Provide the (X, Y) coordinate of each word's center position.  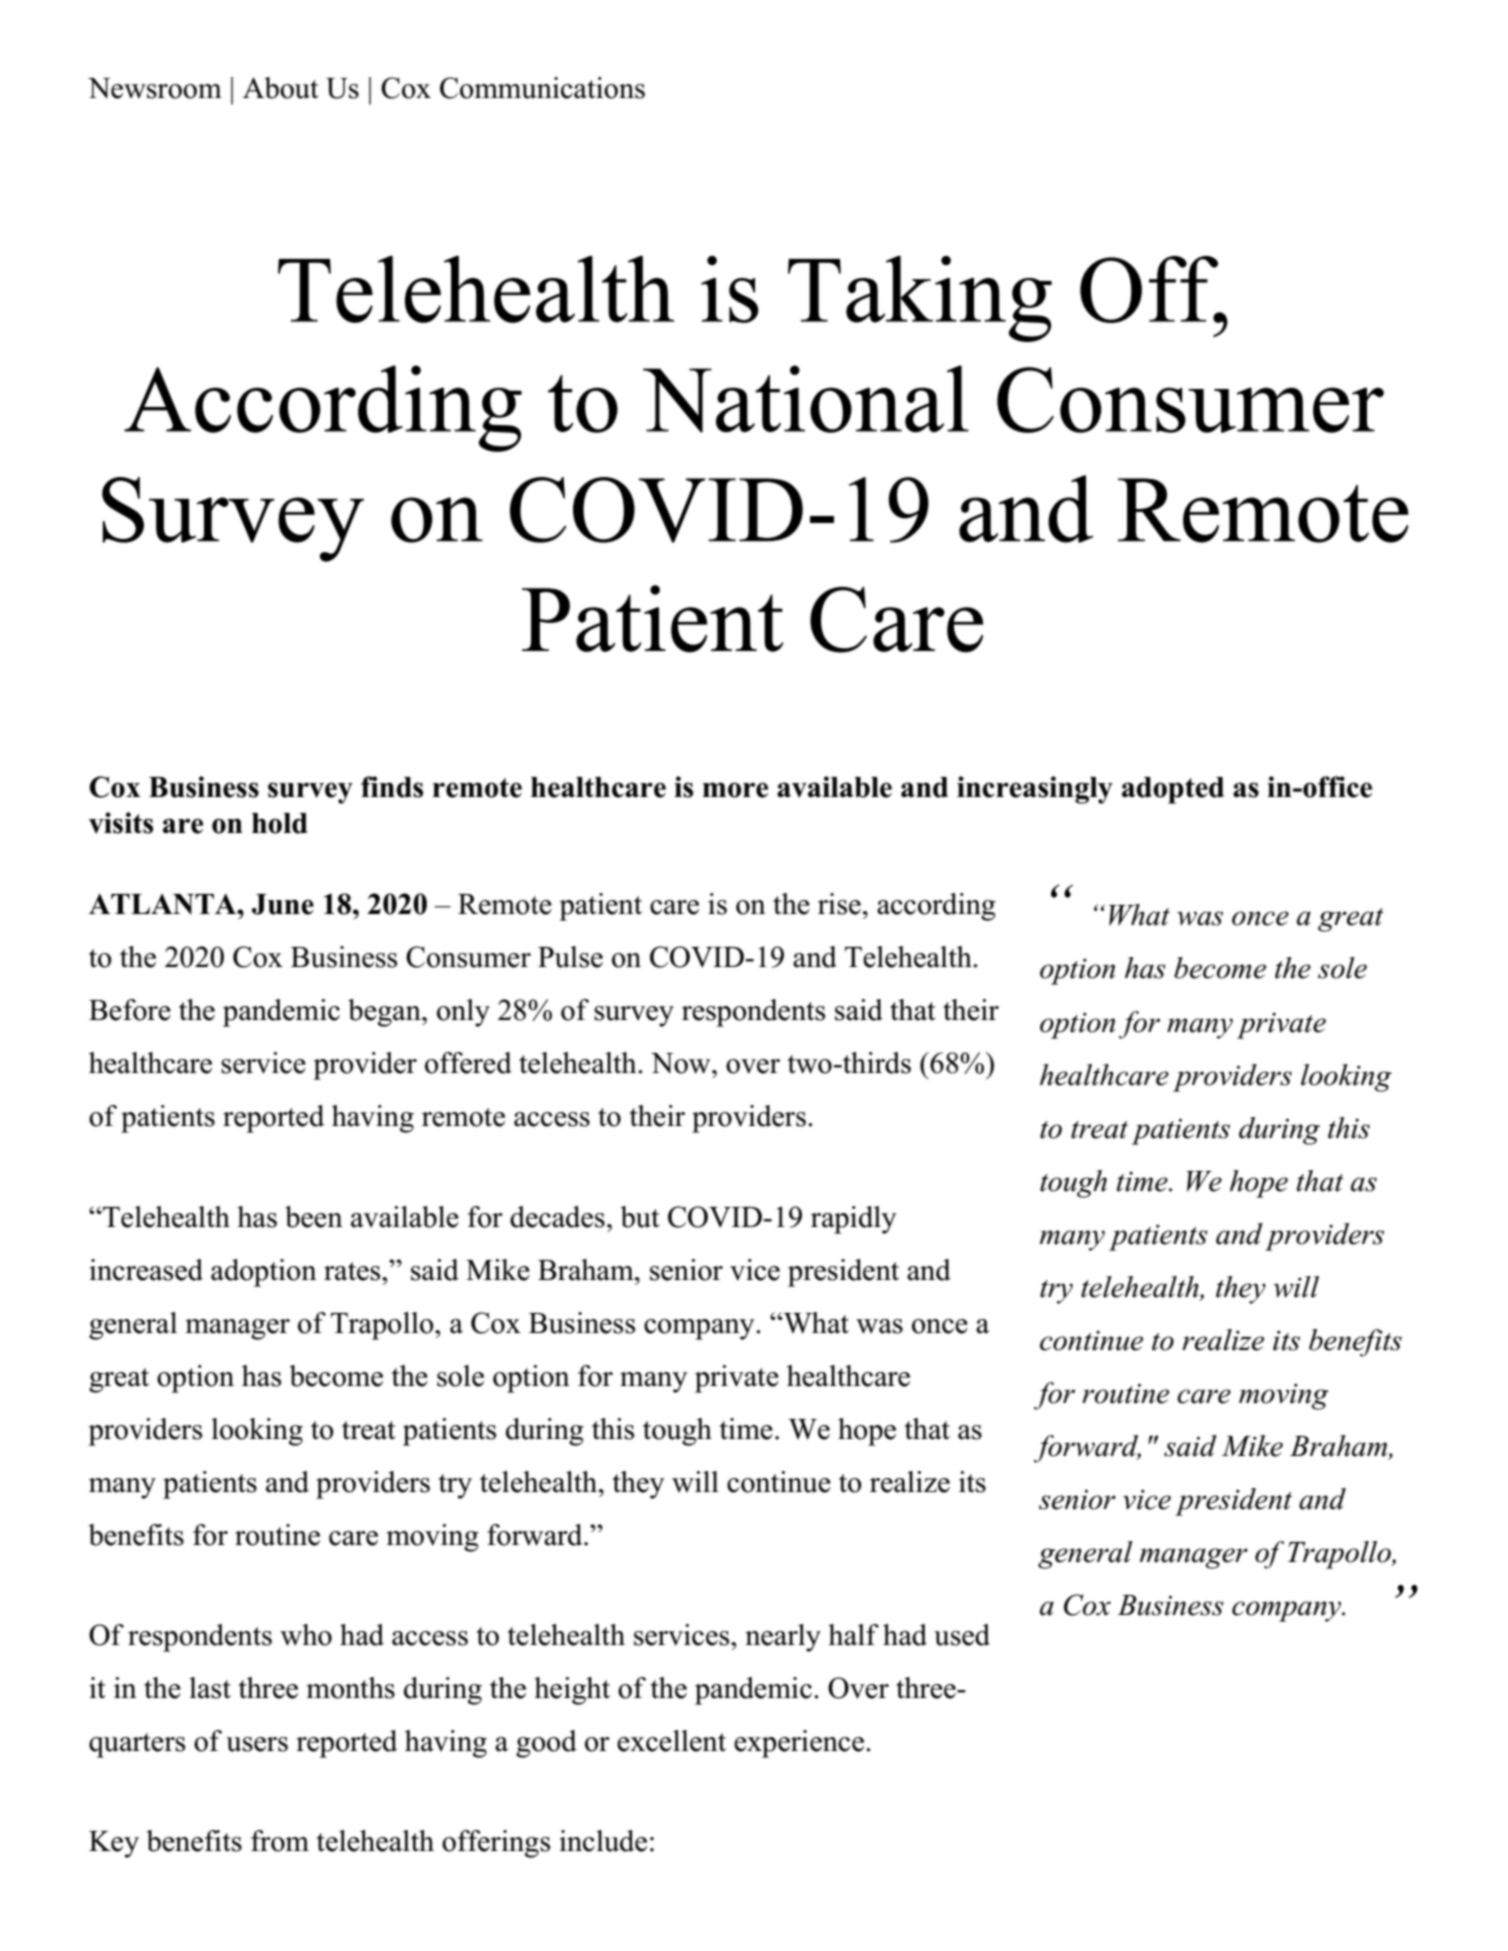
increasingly (1035, 790)
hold (280, 823)
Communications (542, 88)
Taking (920, 299)
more (735, 790)
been (314, 1217)
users (257, 1744)
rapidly (854, 1220)
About (281, 88)
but (640, 1217)
